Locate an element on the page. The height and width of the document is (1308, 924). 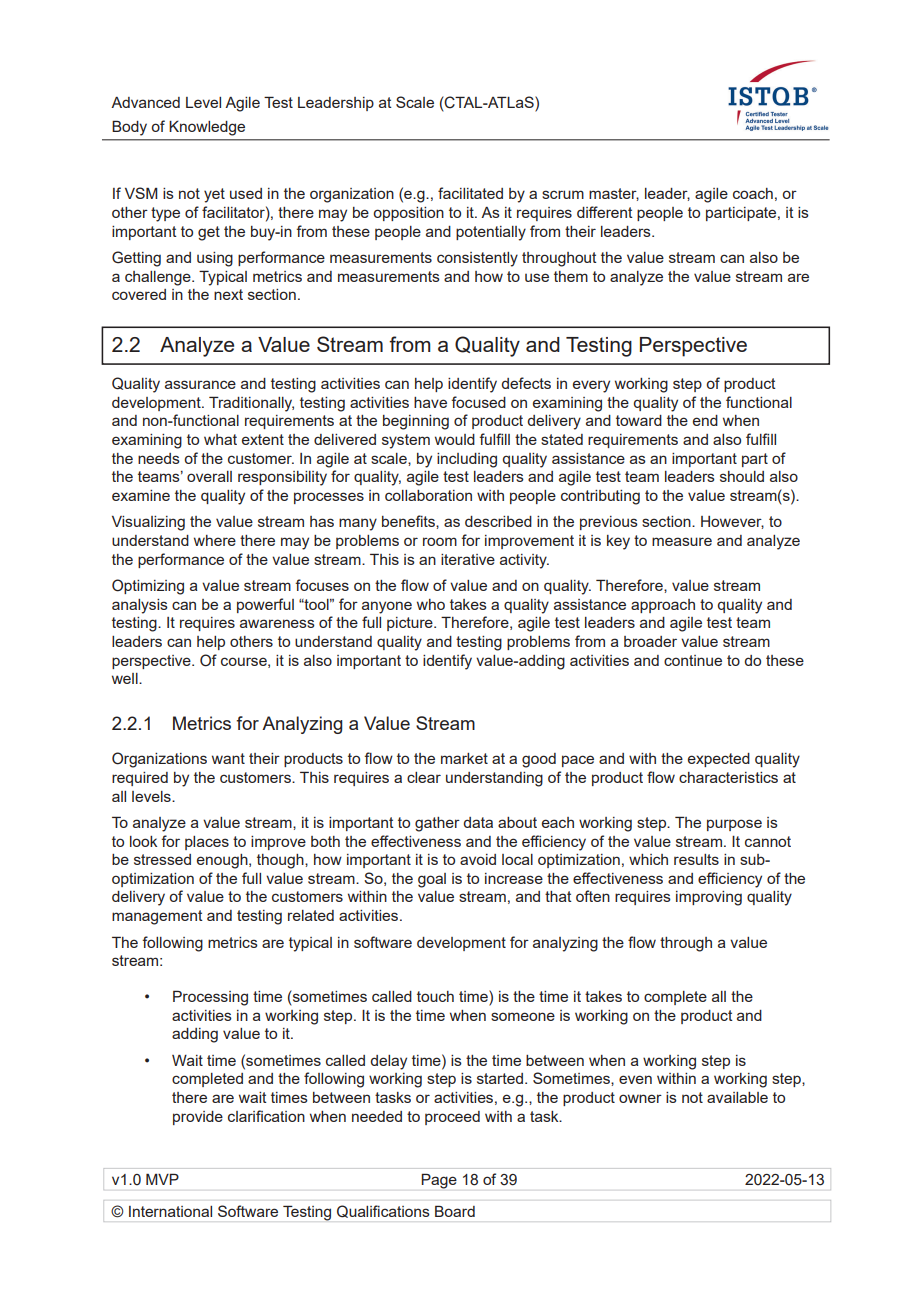
picture is located at coordinates (411, 624).
